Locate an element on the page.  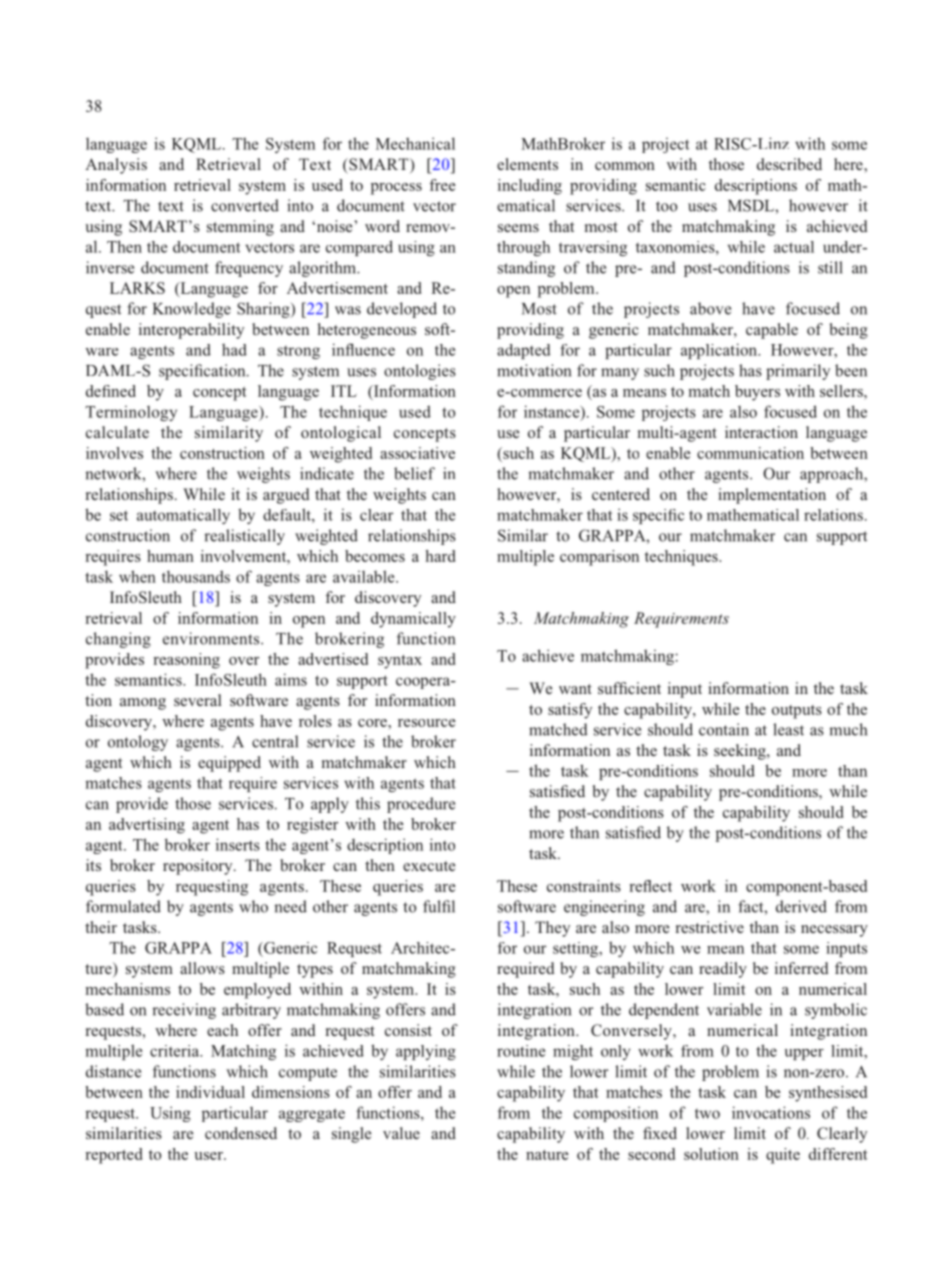
derived is located at coordinates (801, 906).
